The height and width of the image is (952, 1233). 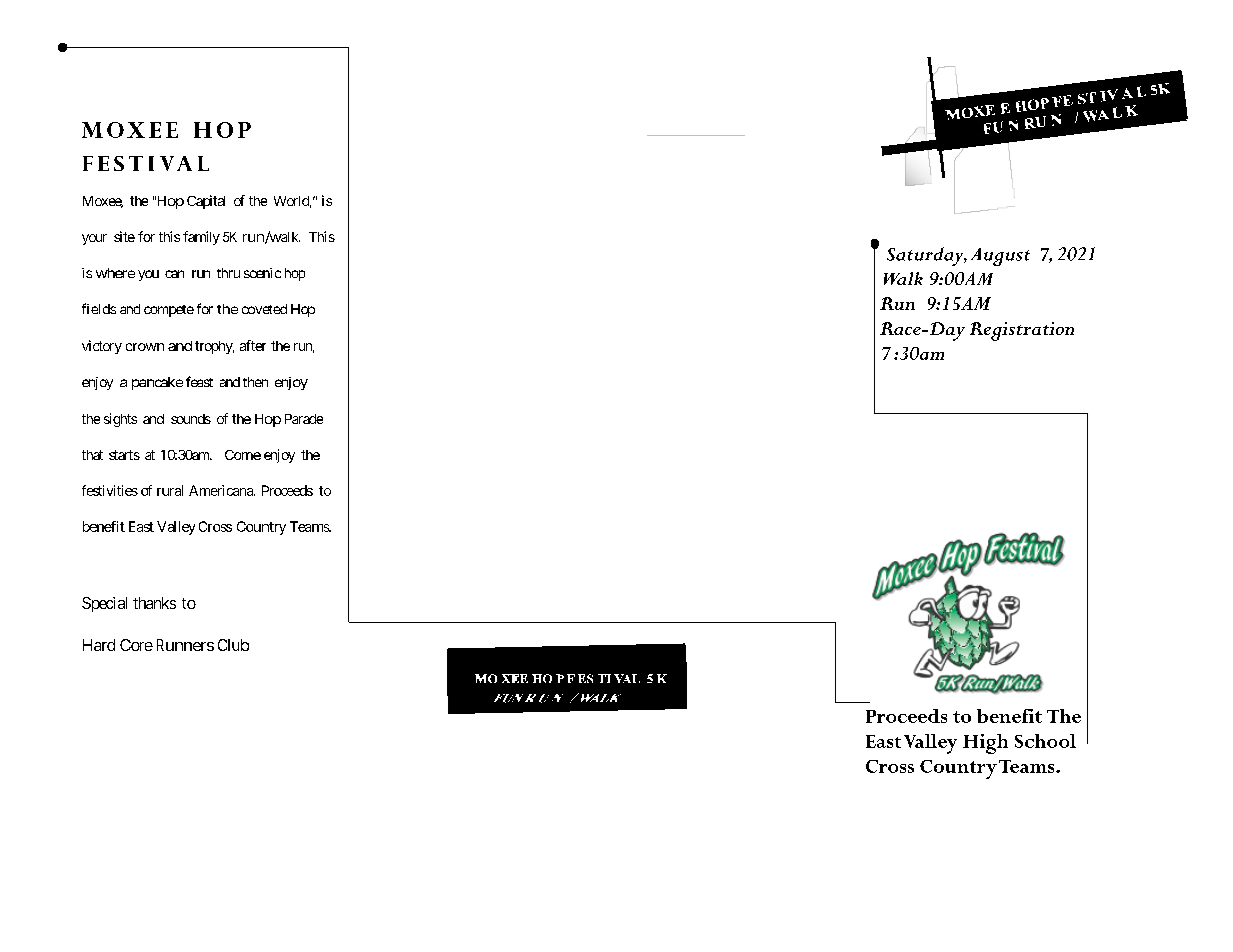 What do you see at coordinates (927, 256) in the image?
I see `Saturday` at bounding box center [927, 256].
